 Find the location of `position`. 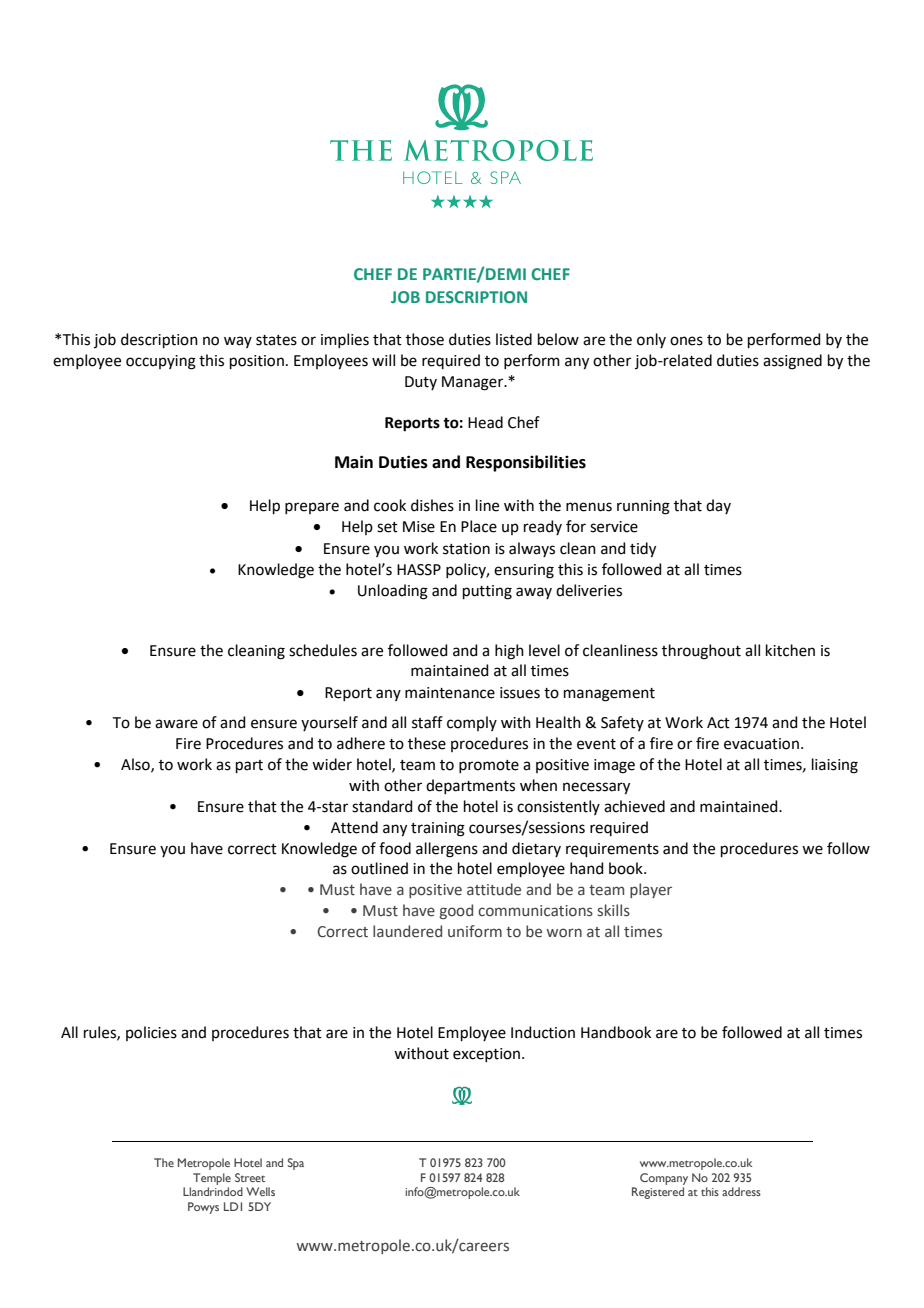

position is located at coordinates (257, 362).
